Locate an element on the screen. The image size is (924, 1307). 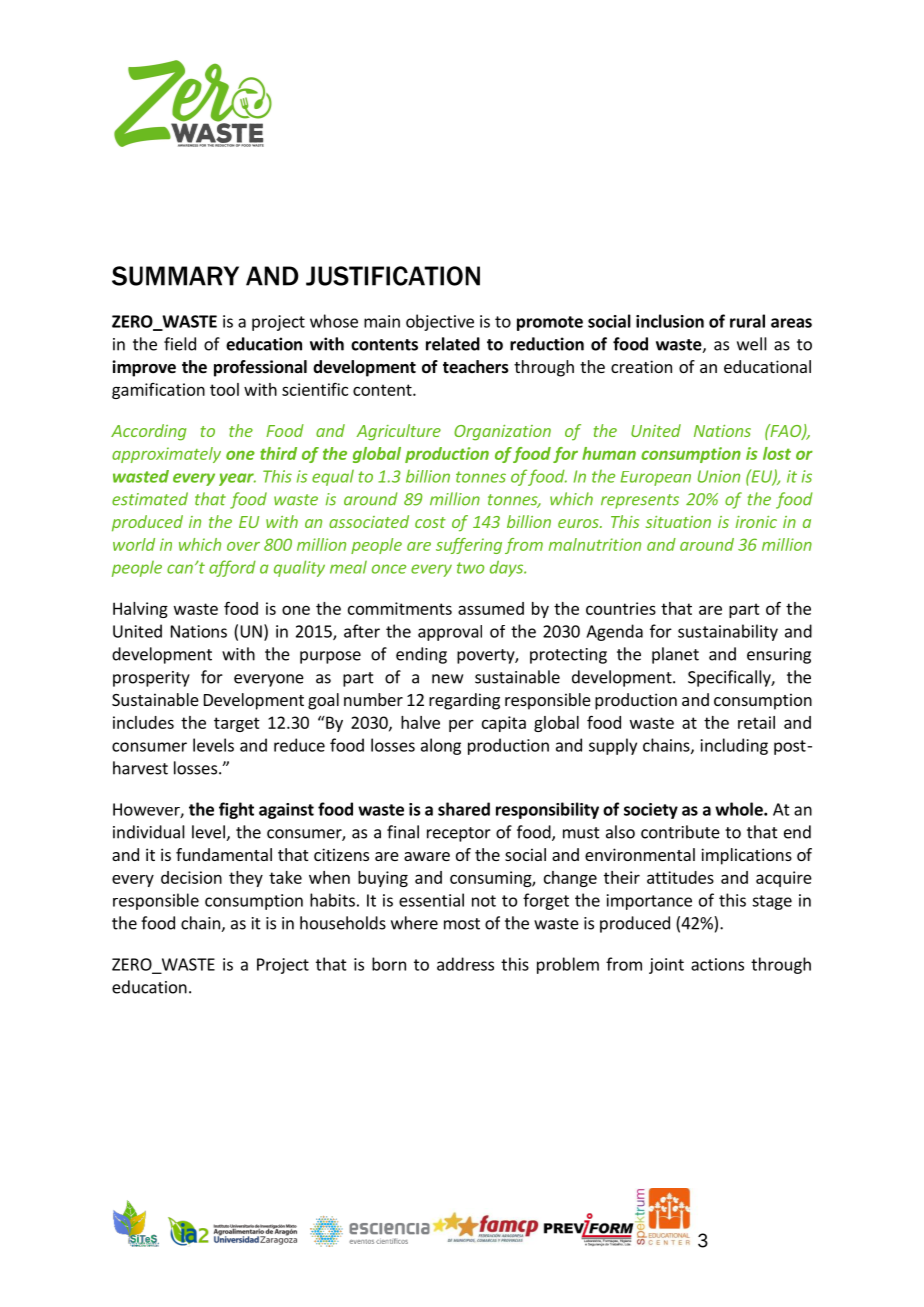
objective is located at coordinates (440, 322).
